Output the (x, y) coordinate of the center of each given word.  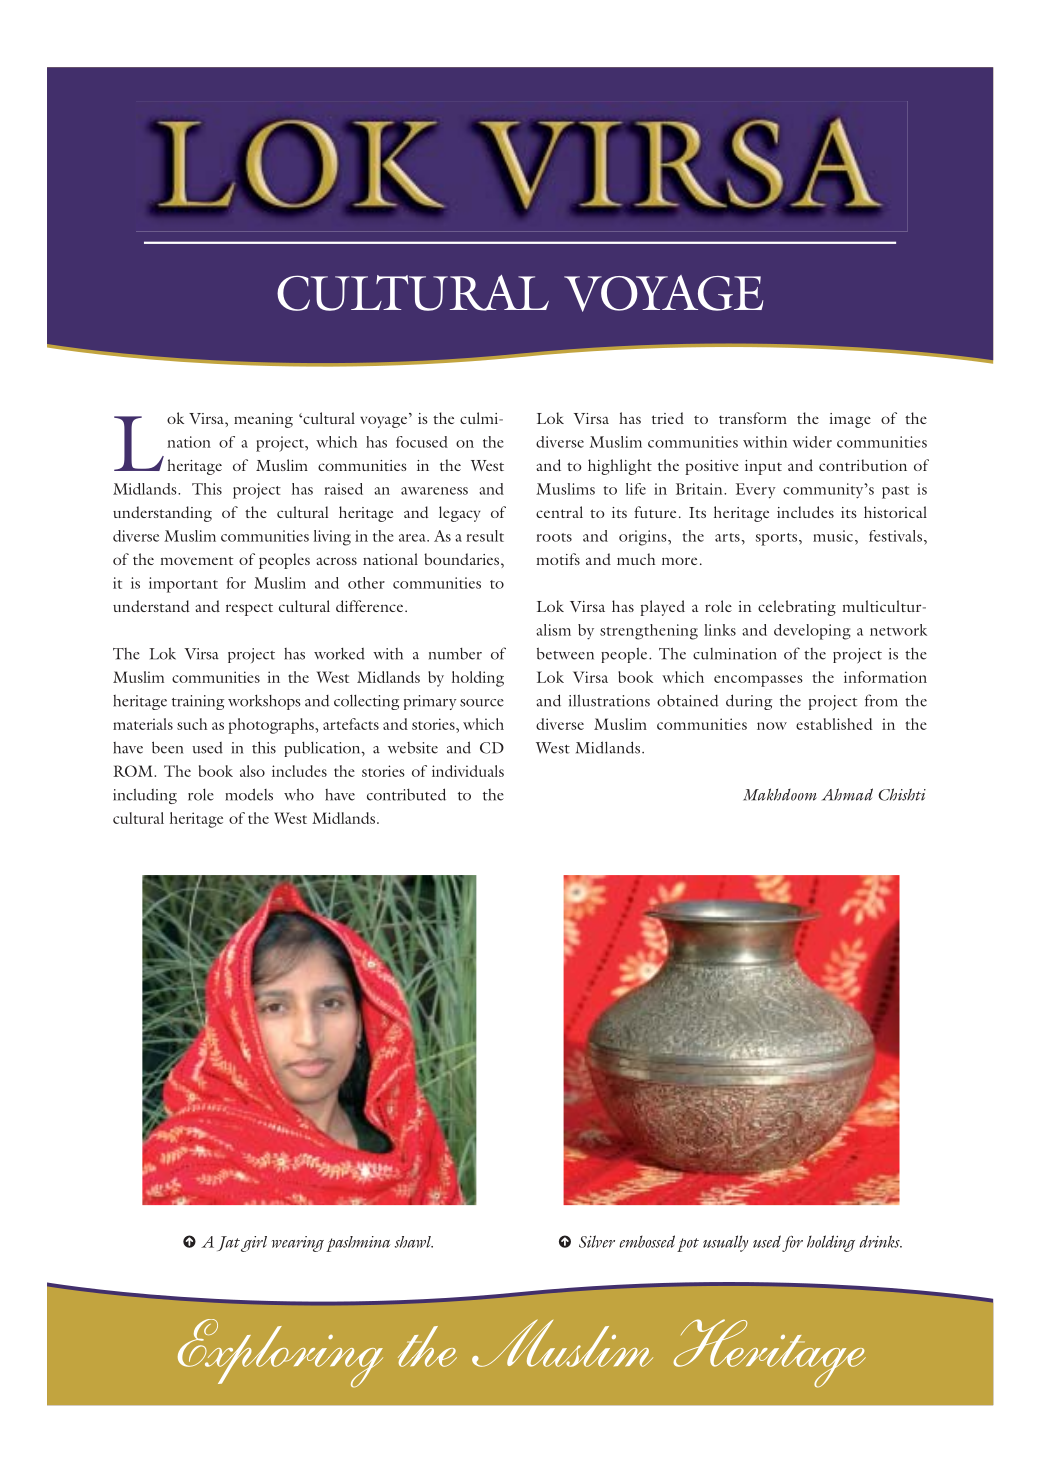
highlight (620, 467)
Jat (228, 1243)
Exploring (280, 1353)
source (482, 703)
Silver (597, 1241)
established (834, 724)
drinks (880, 1241)
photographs (272, 726)
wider (812, 442)
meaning (263, 420)
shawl (413, 1242)
